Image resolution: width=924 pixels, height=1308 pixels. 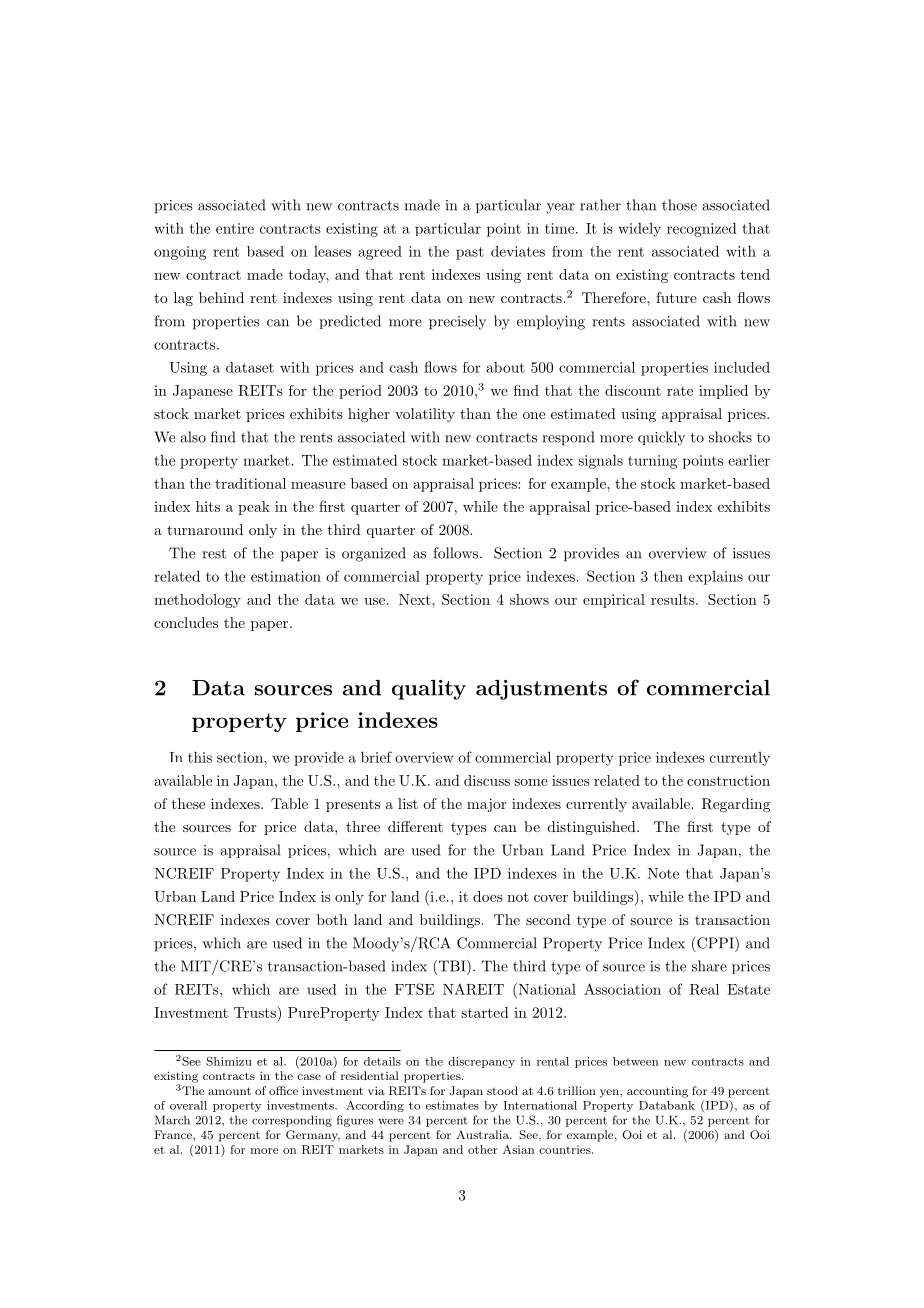 What do you see at coordinates (702, 229) in the screenshot?
I see `recognized` at bounding box center [702, 229].
